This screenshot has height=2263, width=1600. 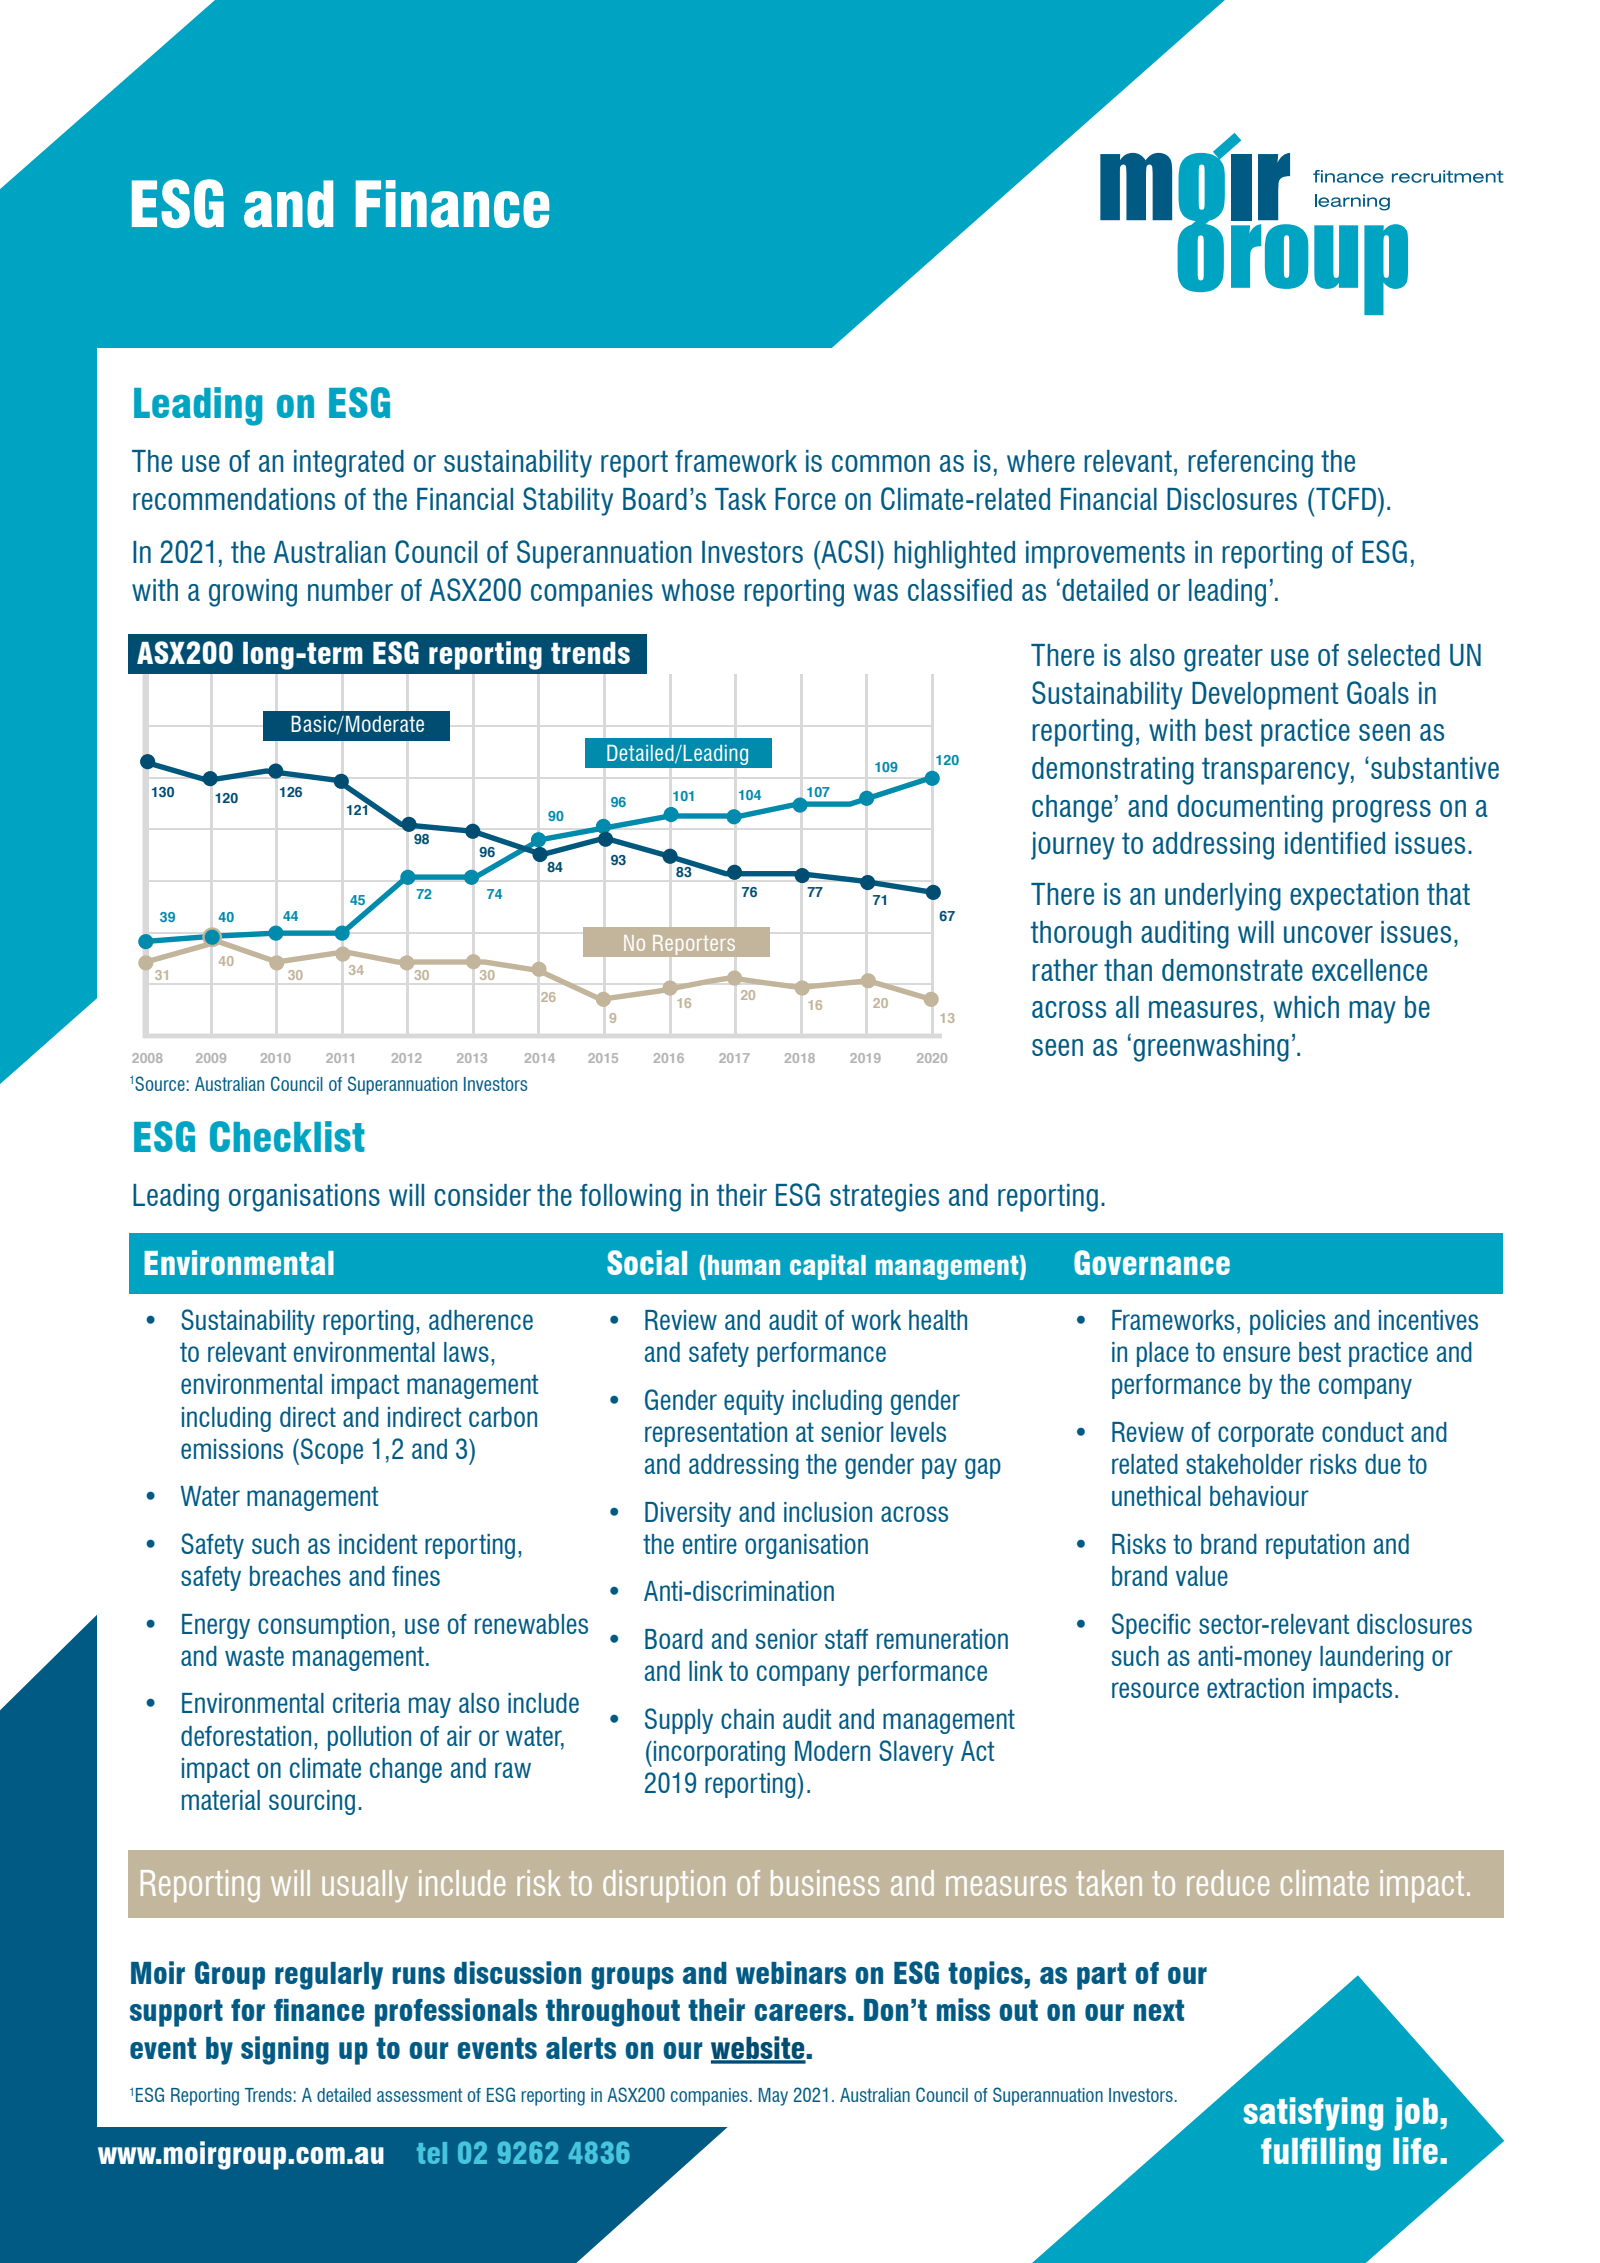 I want to click on rather, so click(x=1065, y=970).
